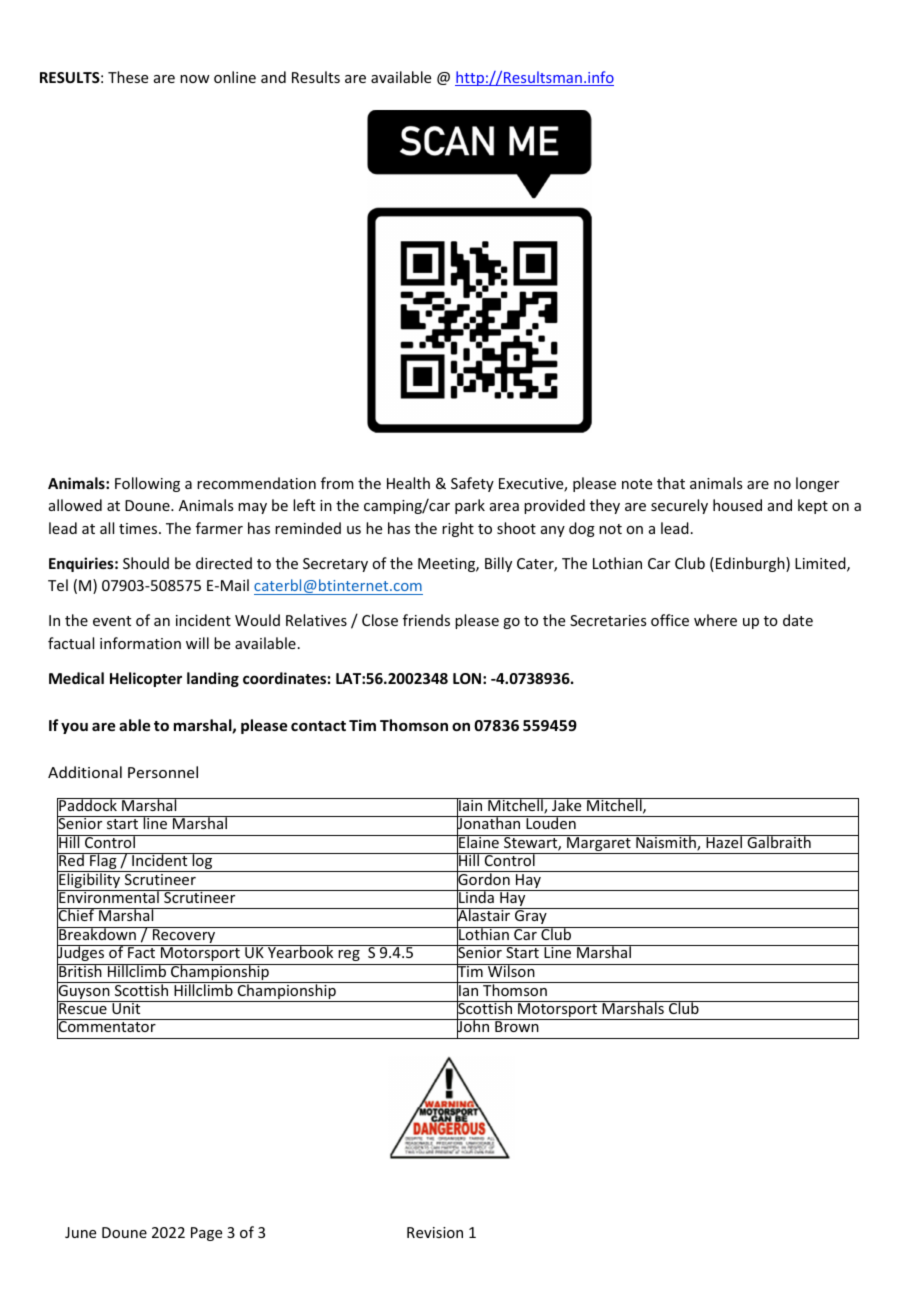  Describe the element at coordinates (408, 483) in the page. I see `Health` at that location.
